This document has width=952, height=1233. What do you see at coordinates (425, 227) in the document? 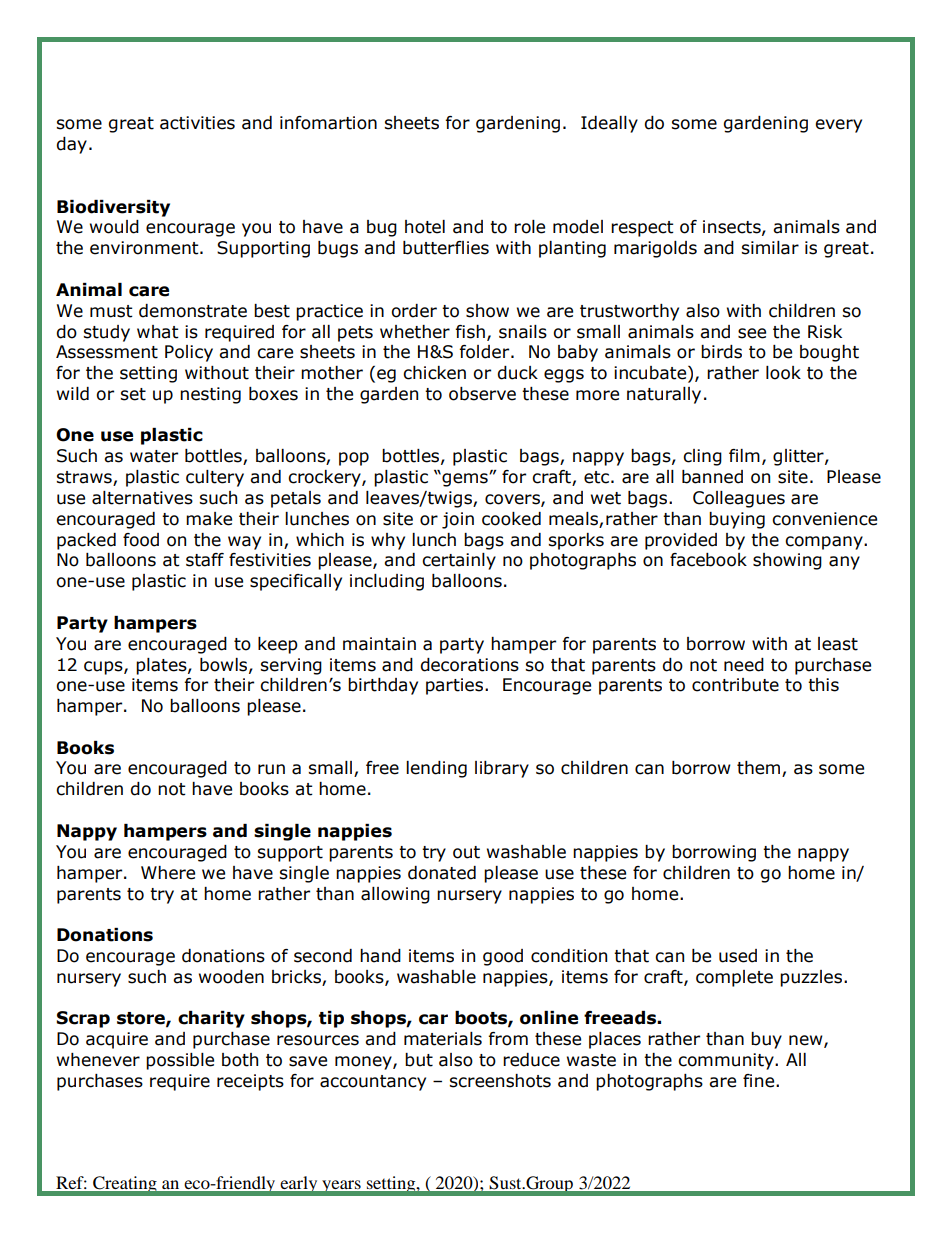
I see `hotel` at bounding box center [425, 227].
